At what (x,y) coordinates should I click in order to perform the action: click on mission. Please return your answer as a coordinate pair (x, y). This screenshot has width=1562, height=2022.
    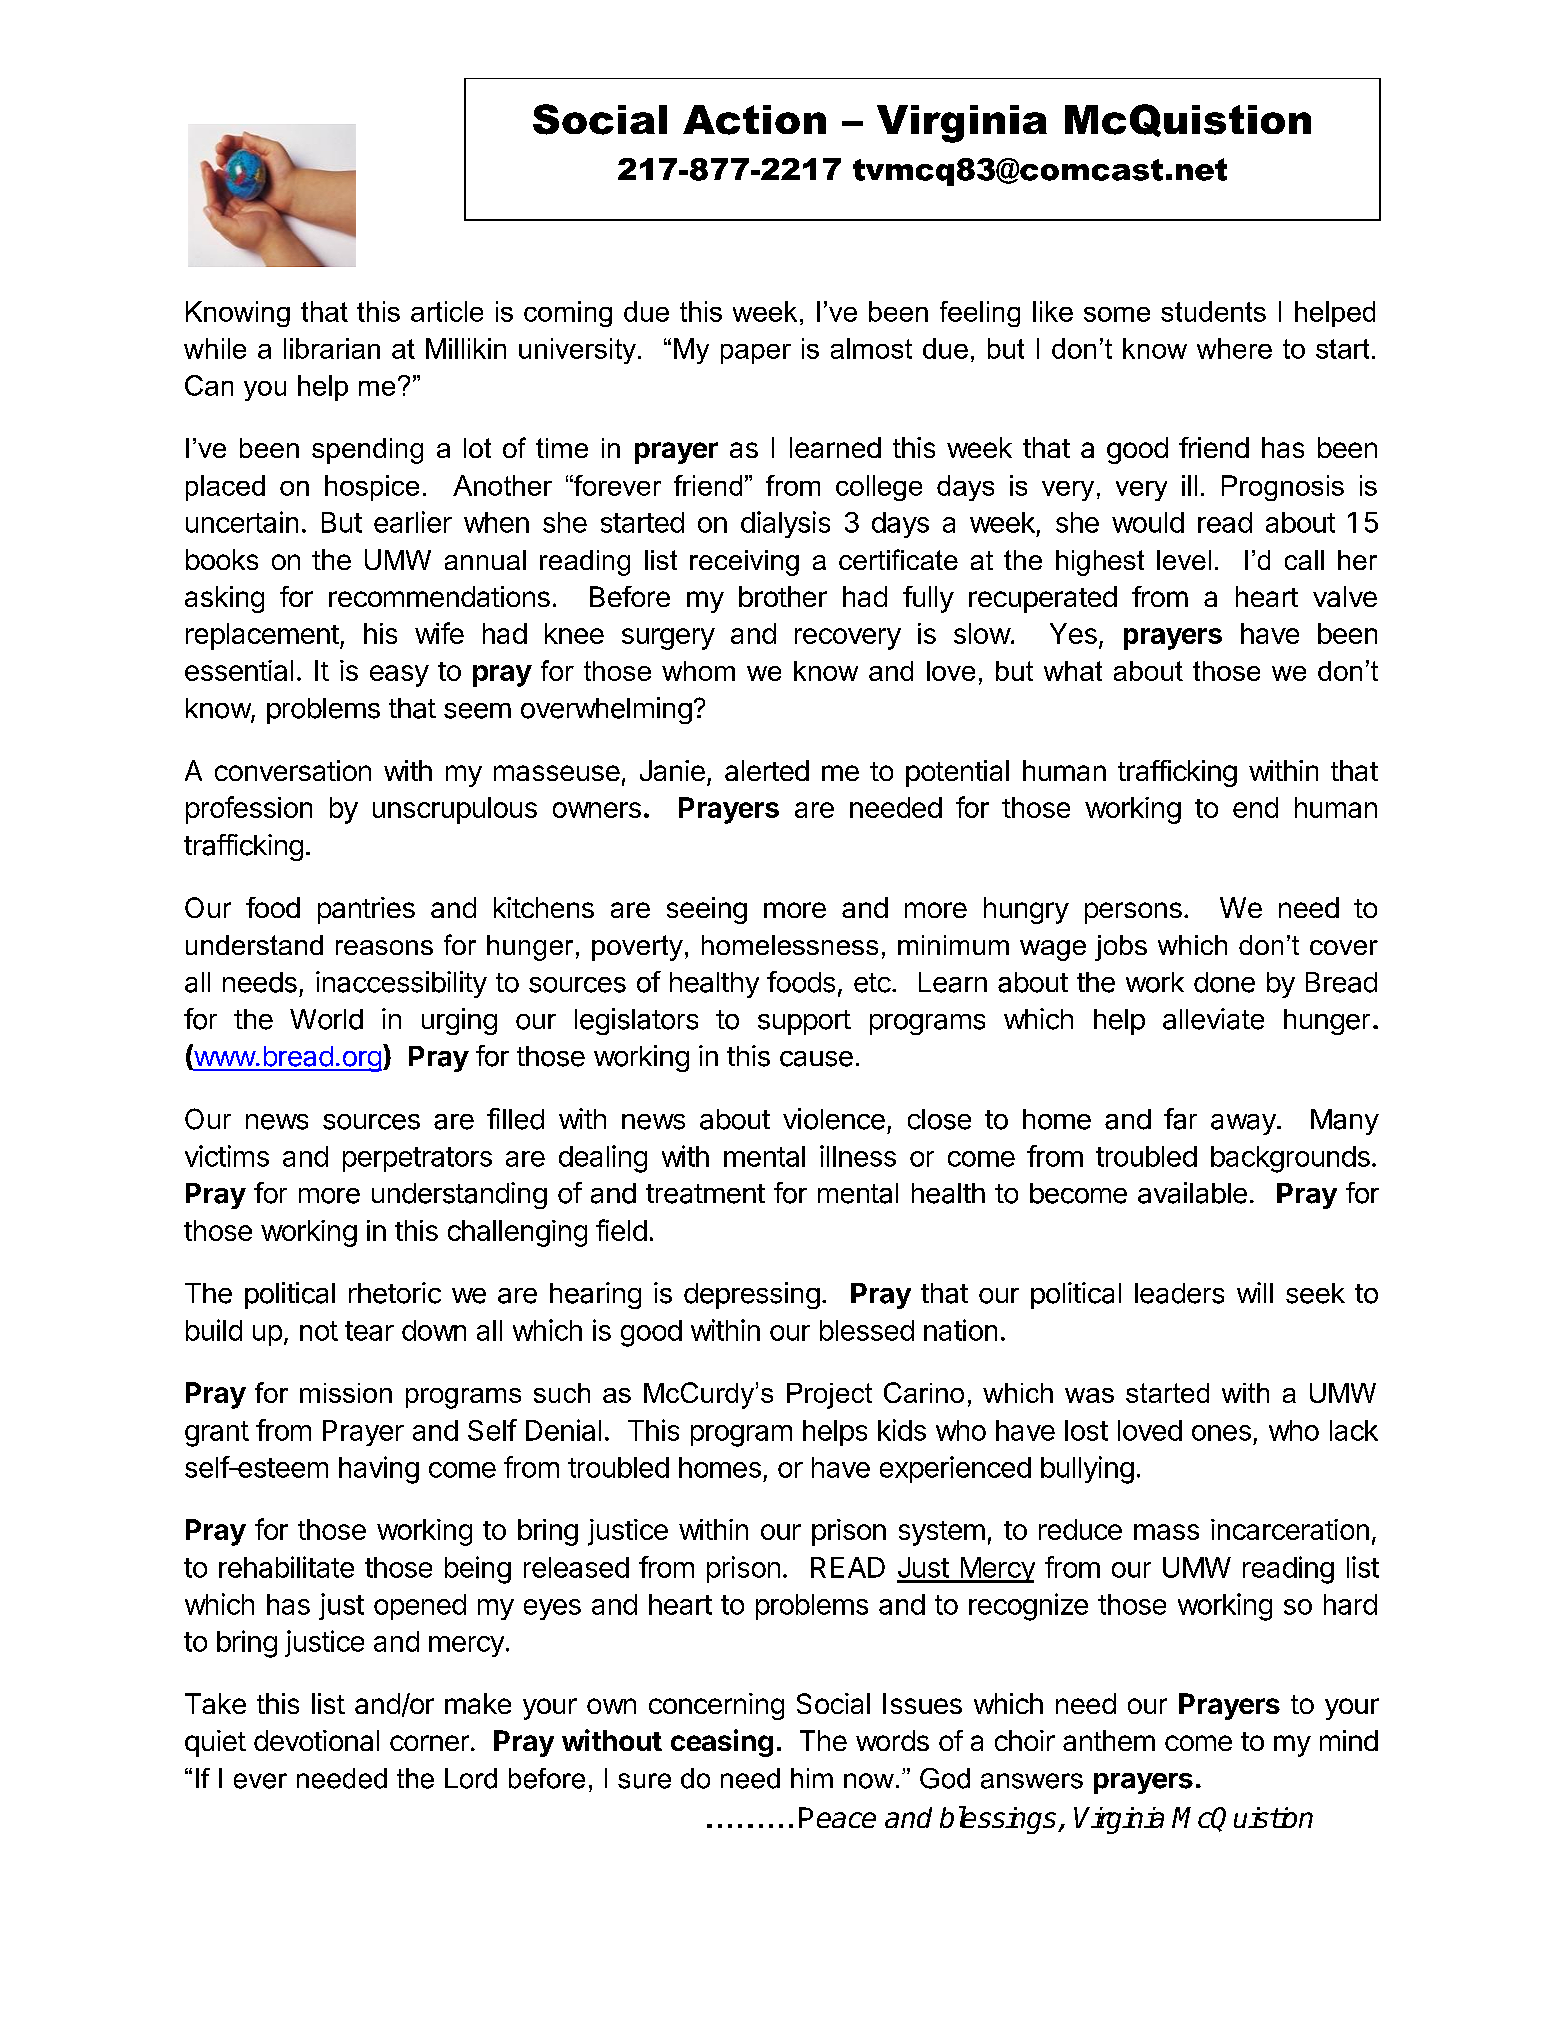
    Looking at the image, I should click on (346, 1393).
